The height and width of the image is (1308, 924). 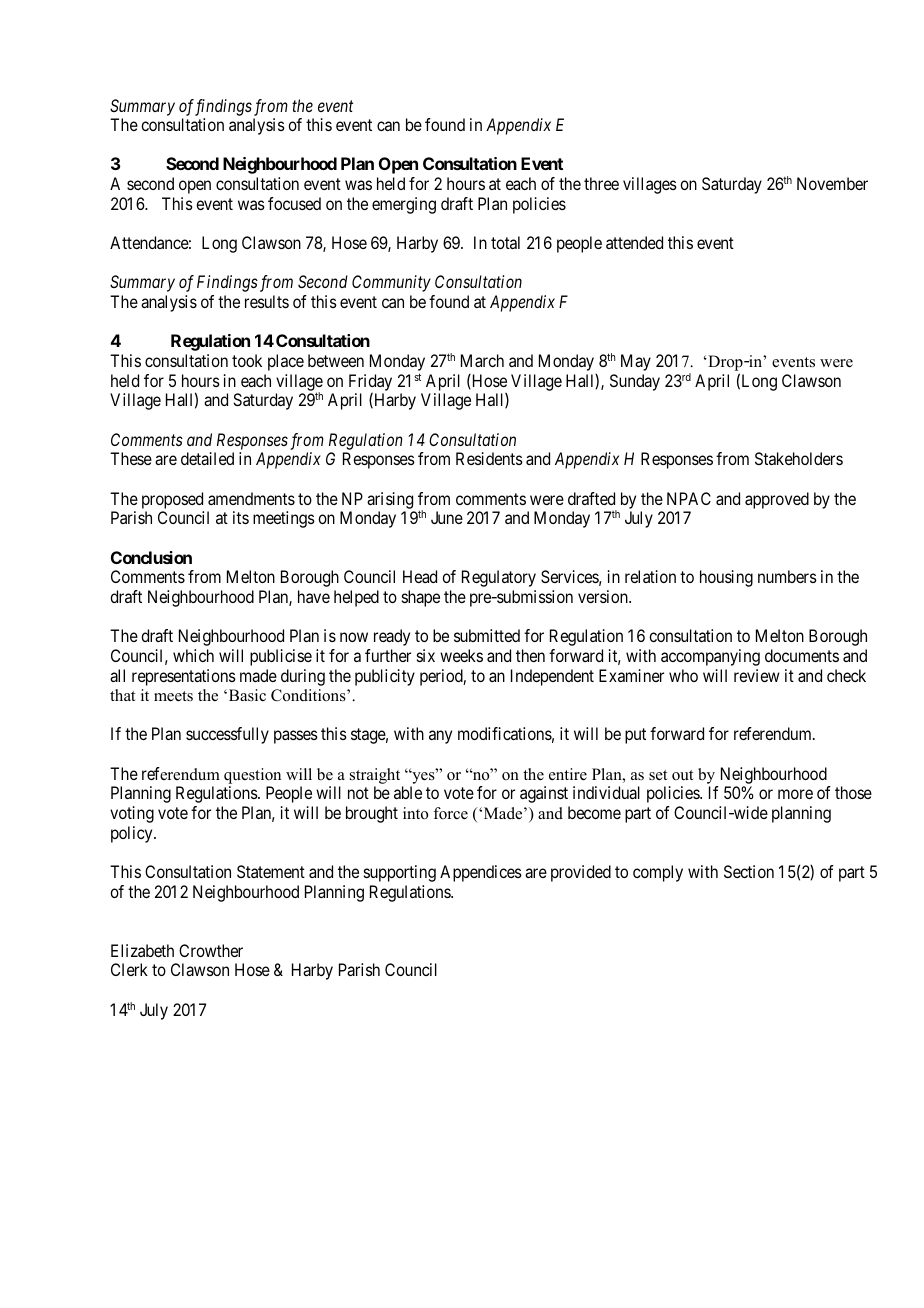 I want to click on focused, so click(x=294, y=203).
